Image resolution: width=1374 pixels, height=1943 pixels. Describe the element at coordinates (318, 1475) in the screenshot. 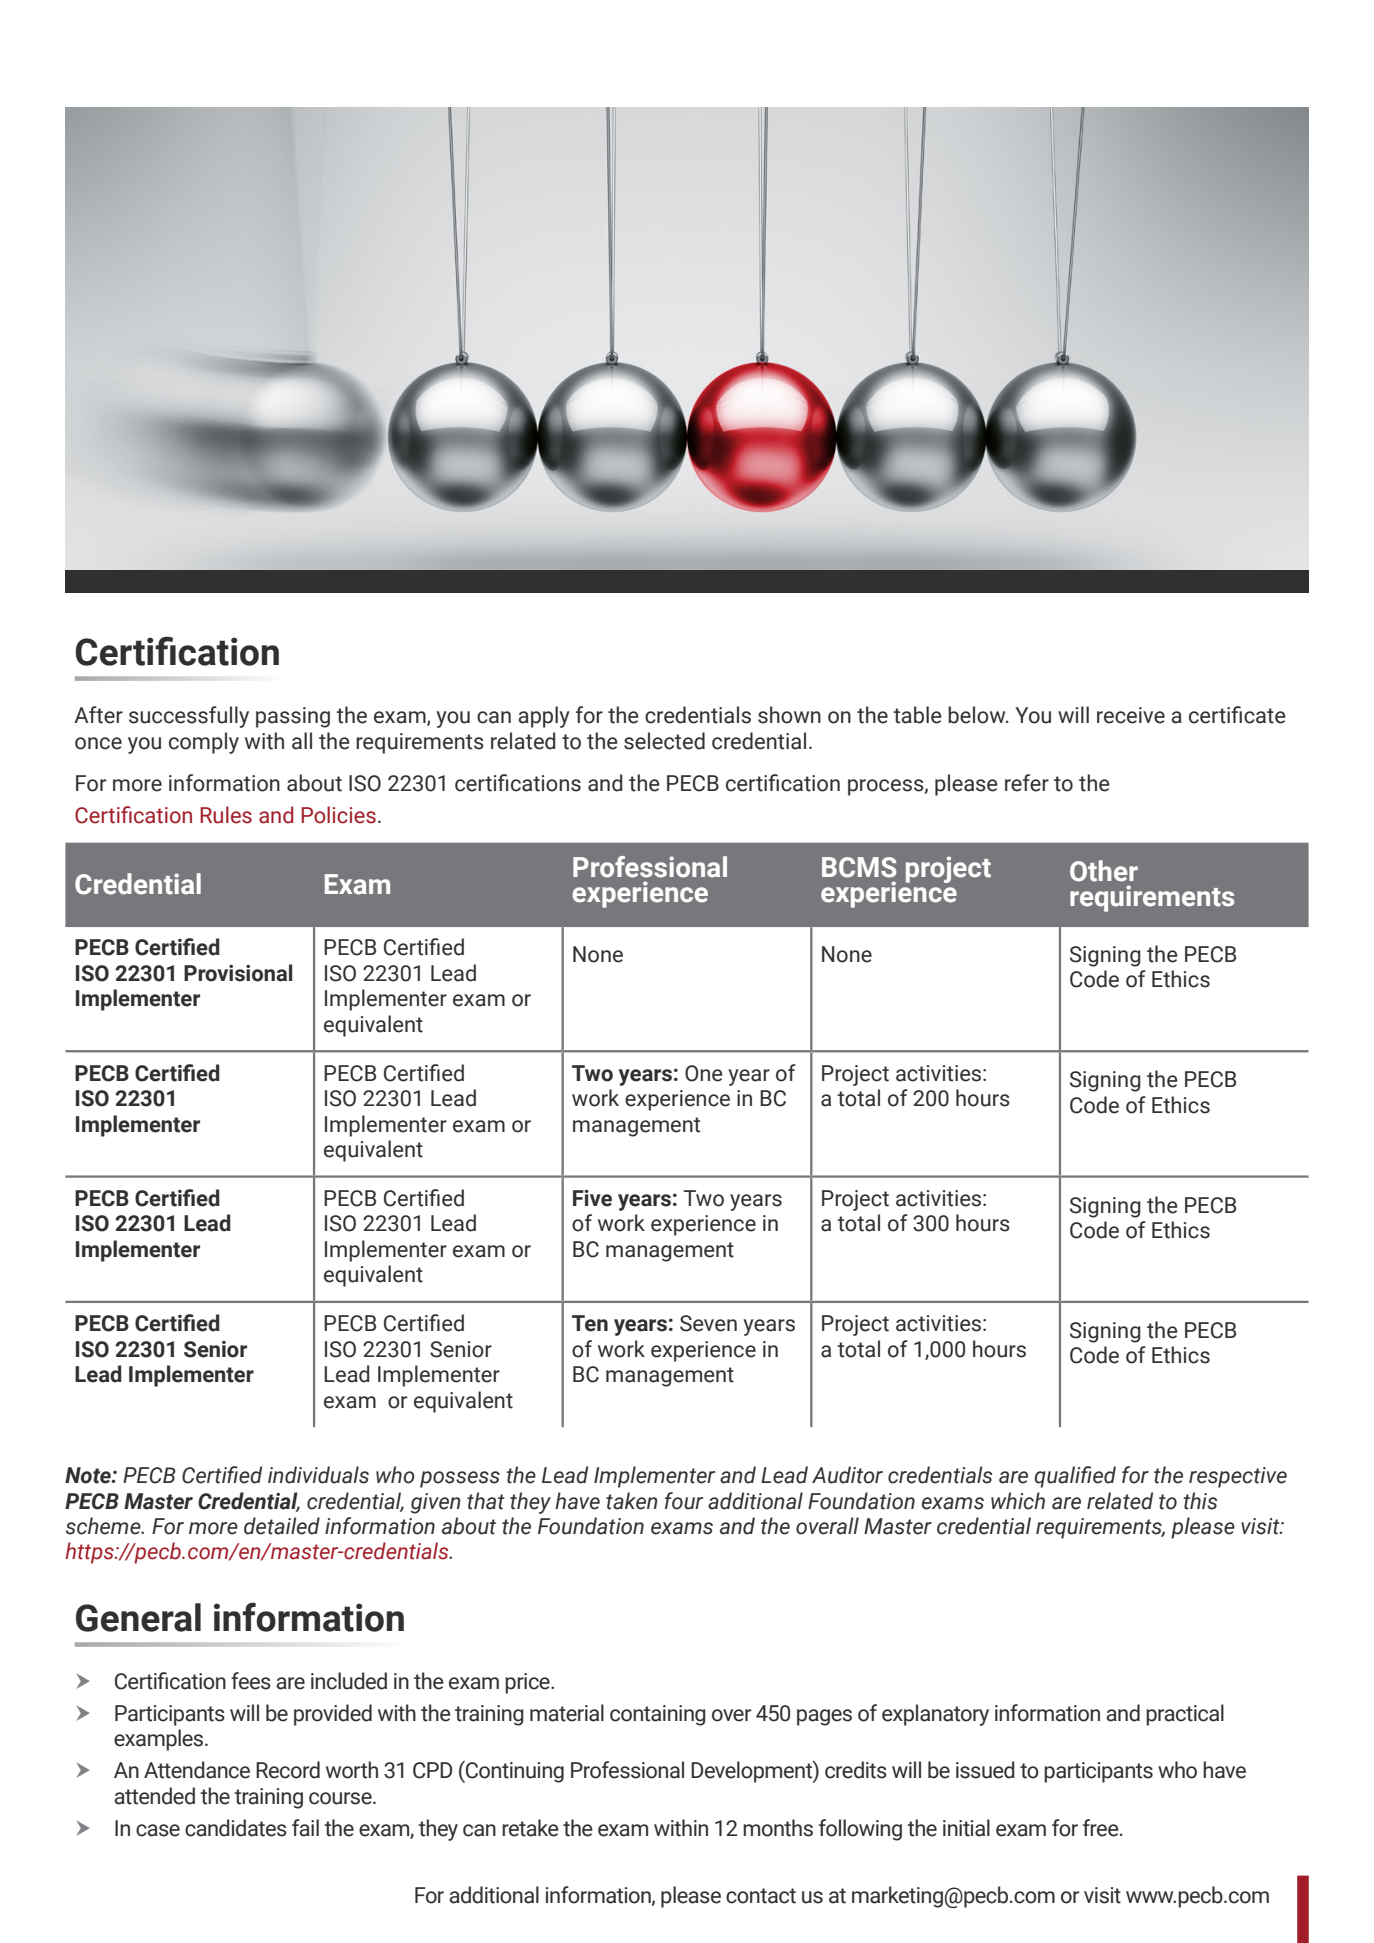

I see `individuals` at that location.
